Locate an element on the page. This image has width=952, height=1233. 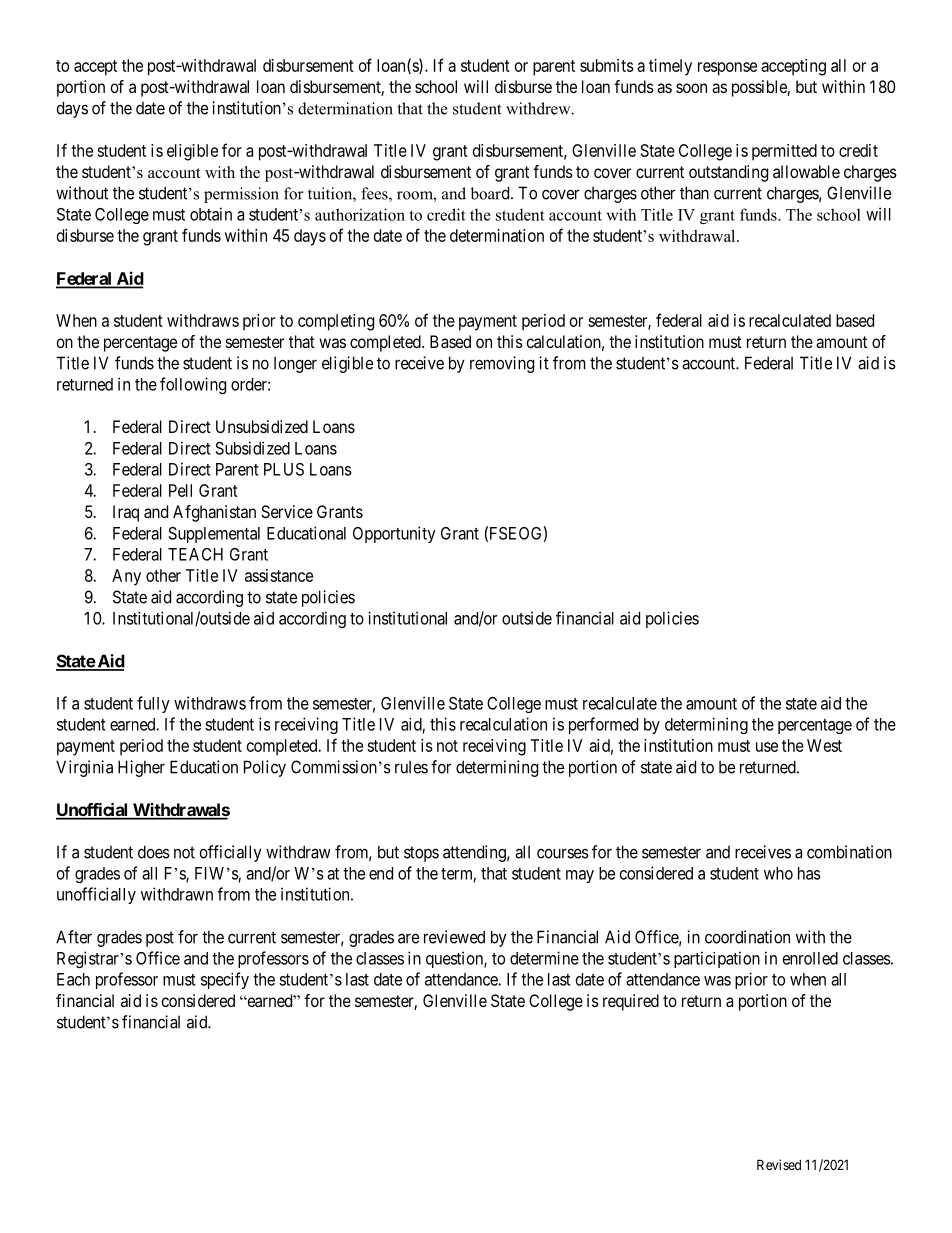
Opportunity is located at coordinates (394, 534).
